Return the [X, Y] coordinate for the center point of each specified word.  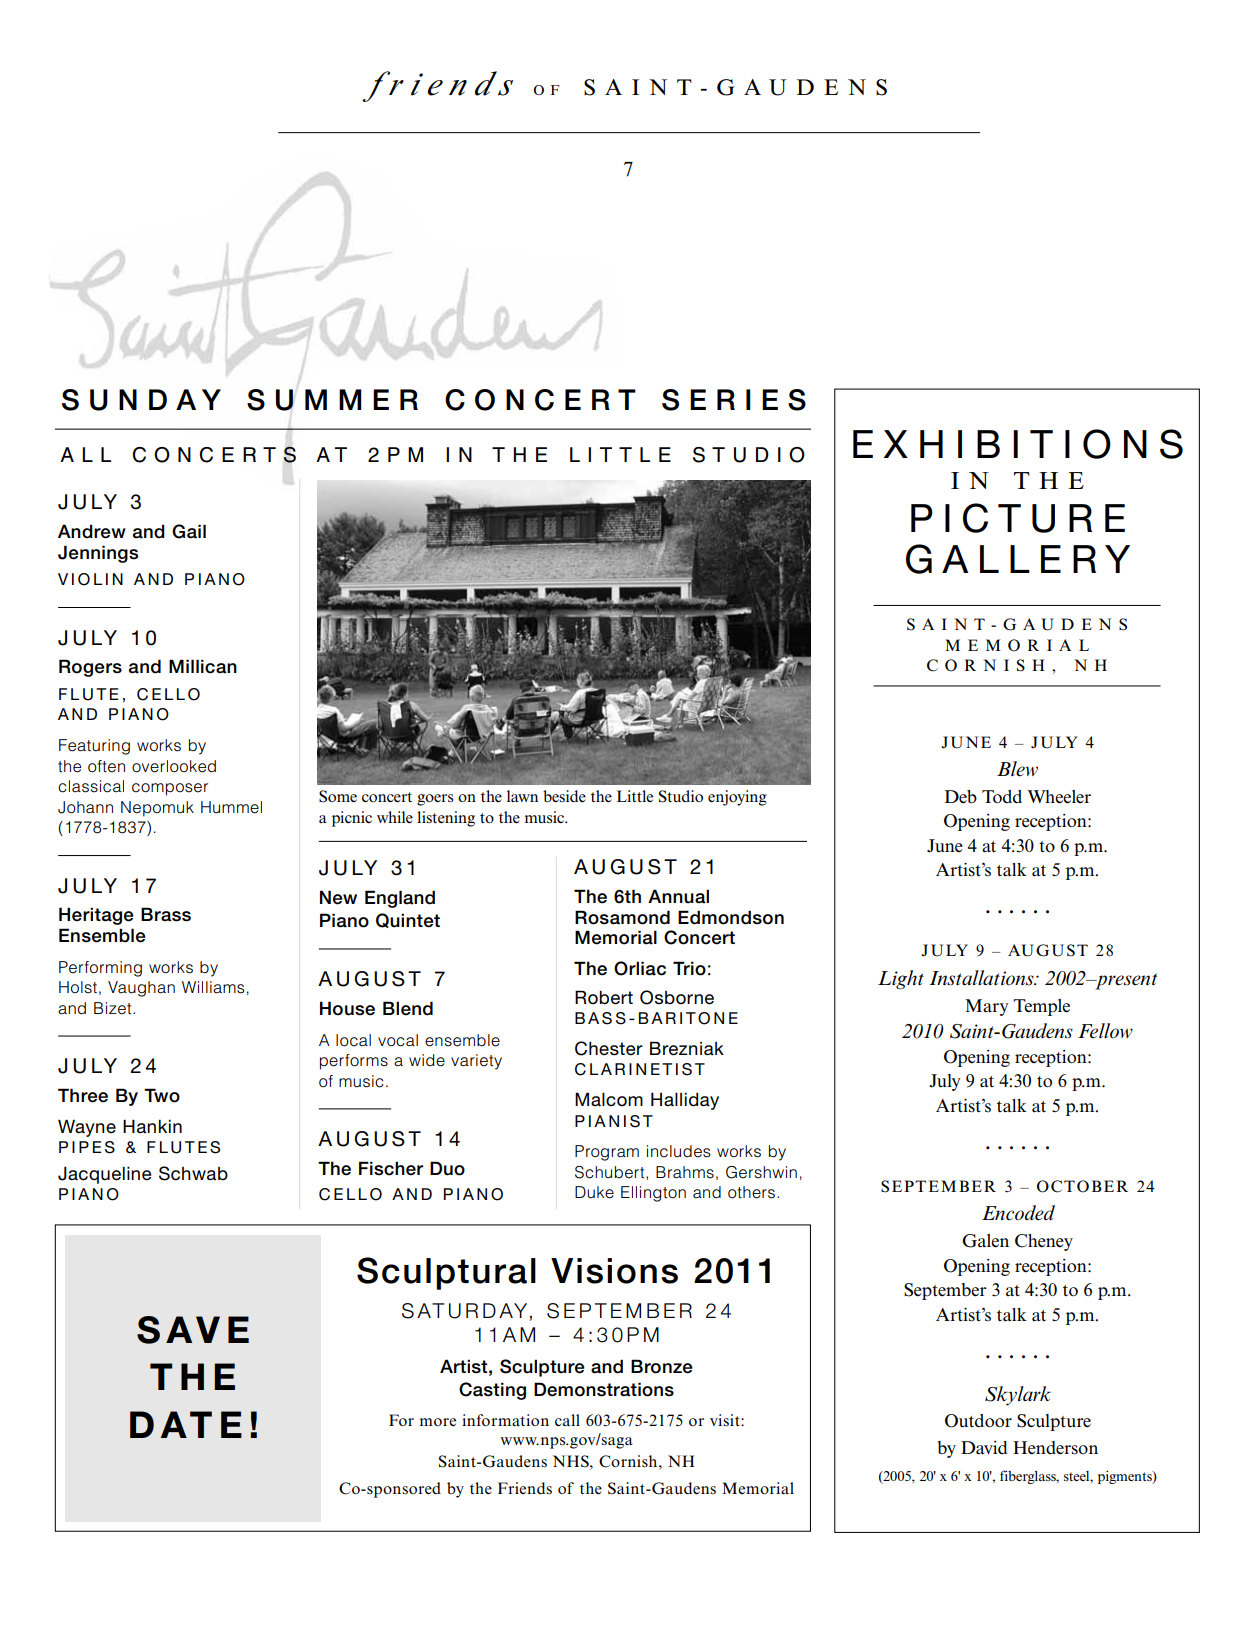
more [438, 1422]
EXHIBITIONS [1018, 444]
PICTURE [1018, 518]
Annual [678, 896]
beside [564, 796]
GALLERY [1018, 559]
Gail [189, 531]
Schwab [193, 1173]
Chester [609, 1048]
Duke [594, 1192]
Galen [985, 1241]
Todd [1002, 797]
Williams [213, 987]
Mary [986, 1007]
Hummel [231, 807]
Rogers [90, 668]
